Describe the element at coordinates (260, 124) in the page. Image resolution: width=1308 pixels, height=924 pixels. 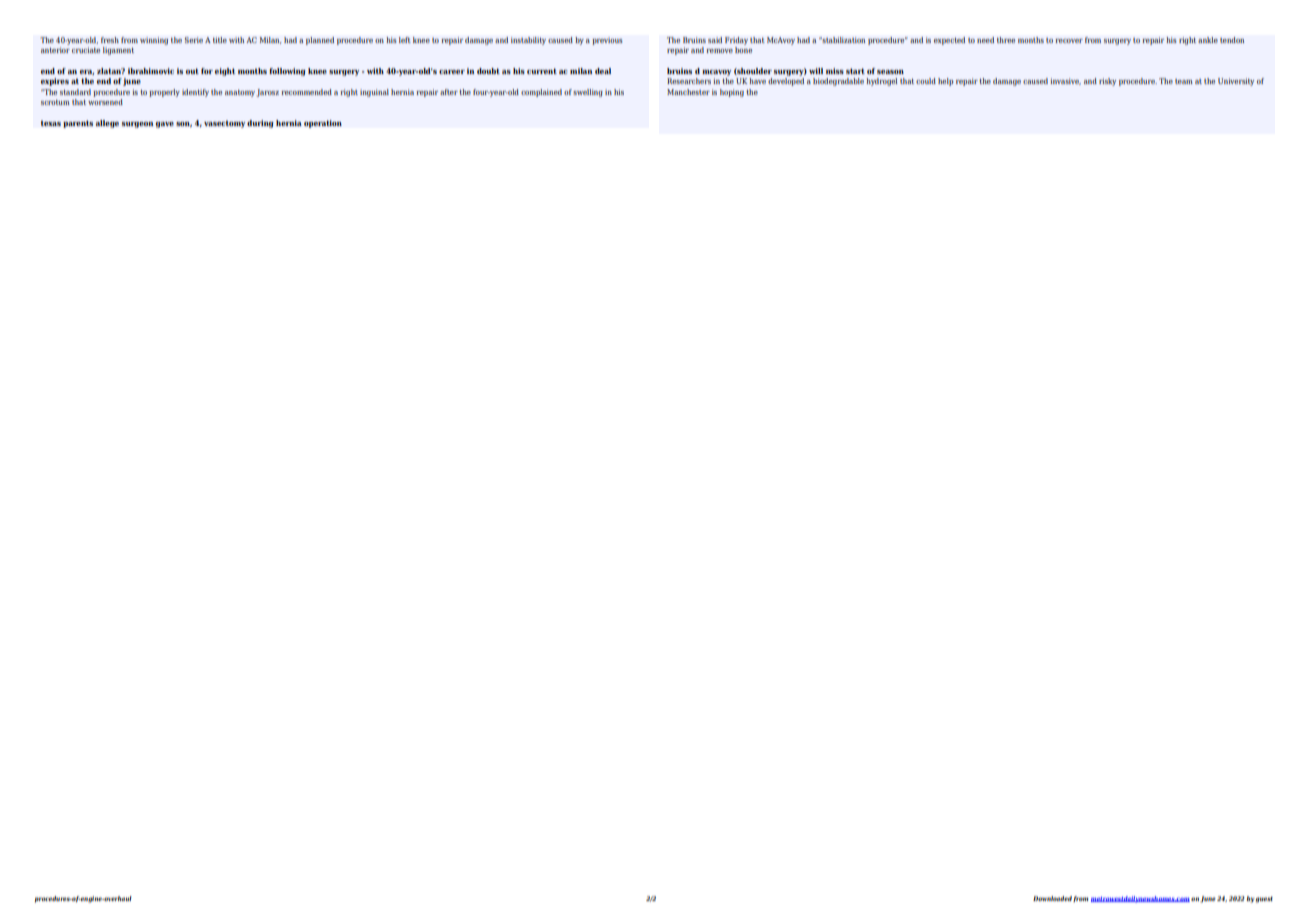
I see `during` at that location.
